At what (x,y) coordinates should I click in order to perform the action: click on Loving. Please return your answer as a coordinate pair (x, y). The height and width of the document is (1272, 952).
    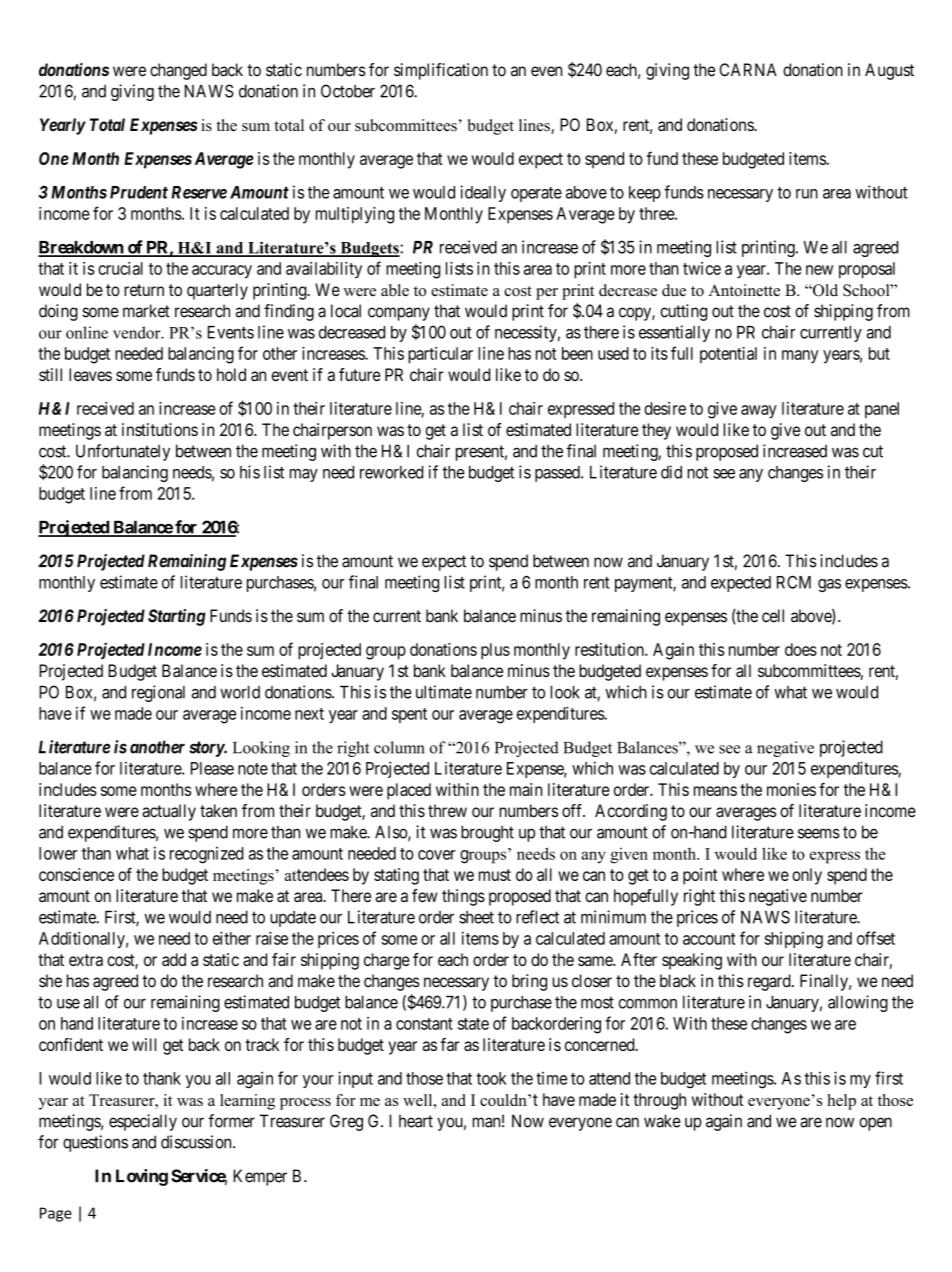
    Looking at the image, I should click on (142, 1177).
